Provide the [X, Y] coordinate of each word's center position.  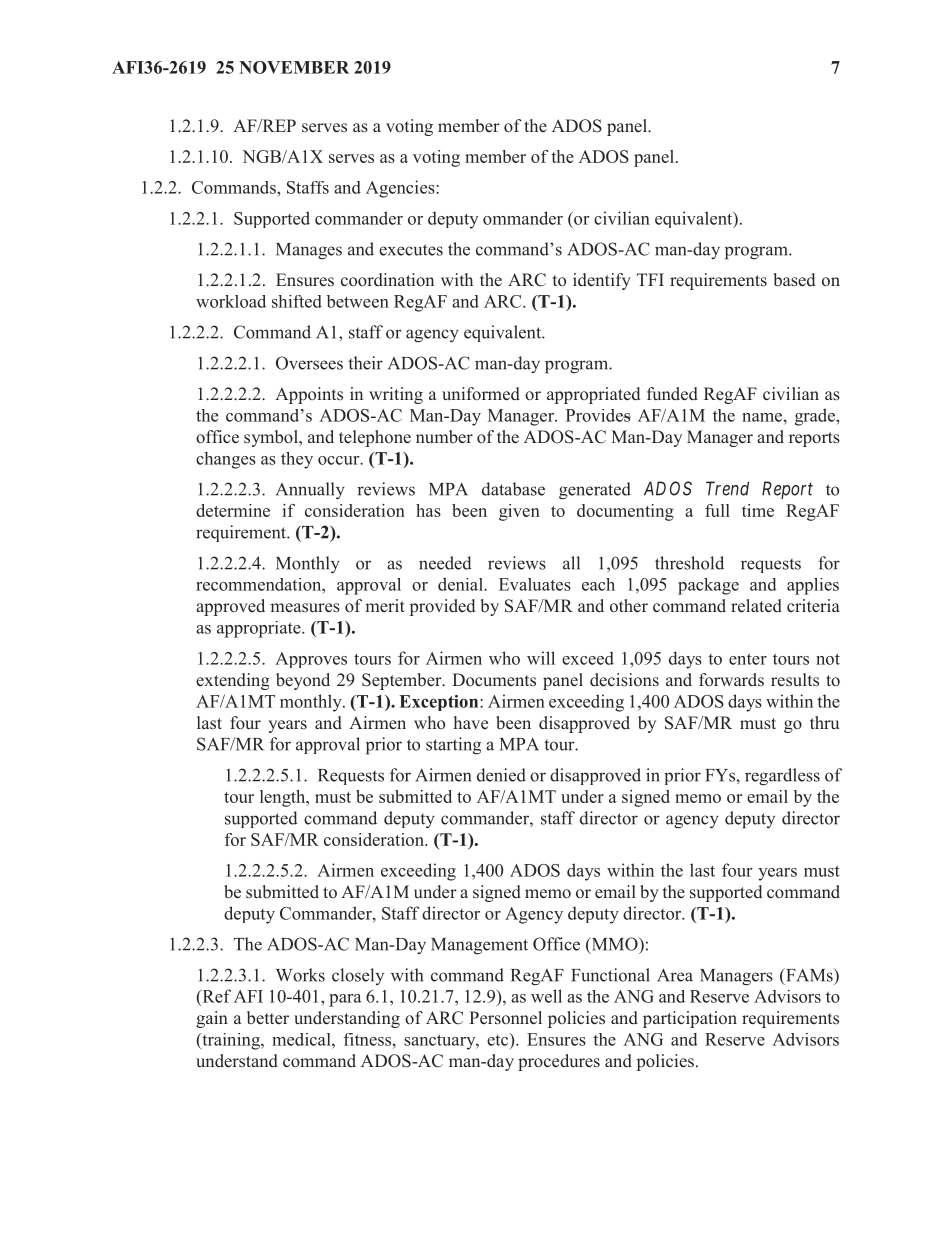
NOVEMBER [294, 67]
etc [499, 1039]
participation [690, 1019]
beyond [303, 681]
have [471, 722]
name [763, 417]
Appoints [309, 395]
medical [302, 1039]
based [794, 280]
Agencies [401, 189]
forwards [731, 679]
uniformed [481, 394]
